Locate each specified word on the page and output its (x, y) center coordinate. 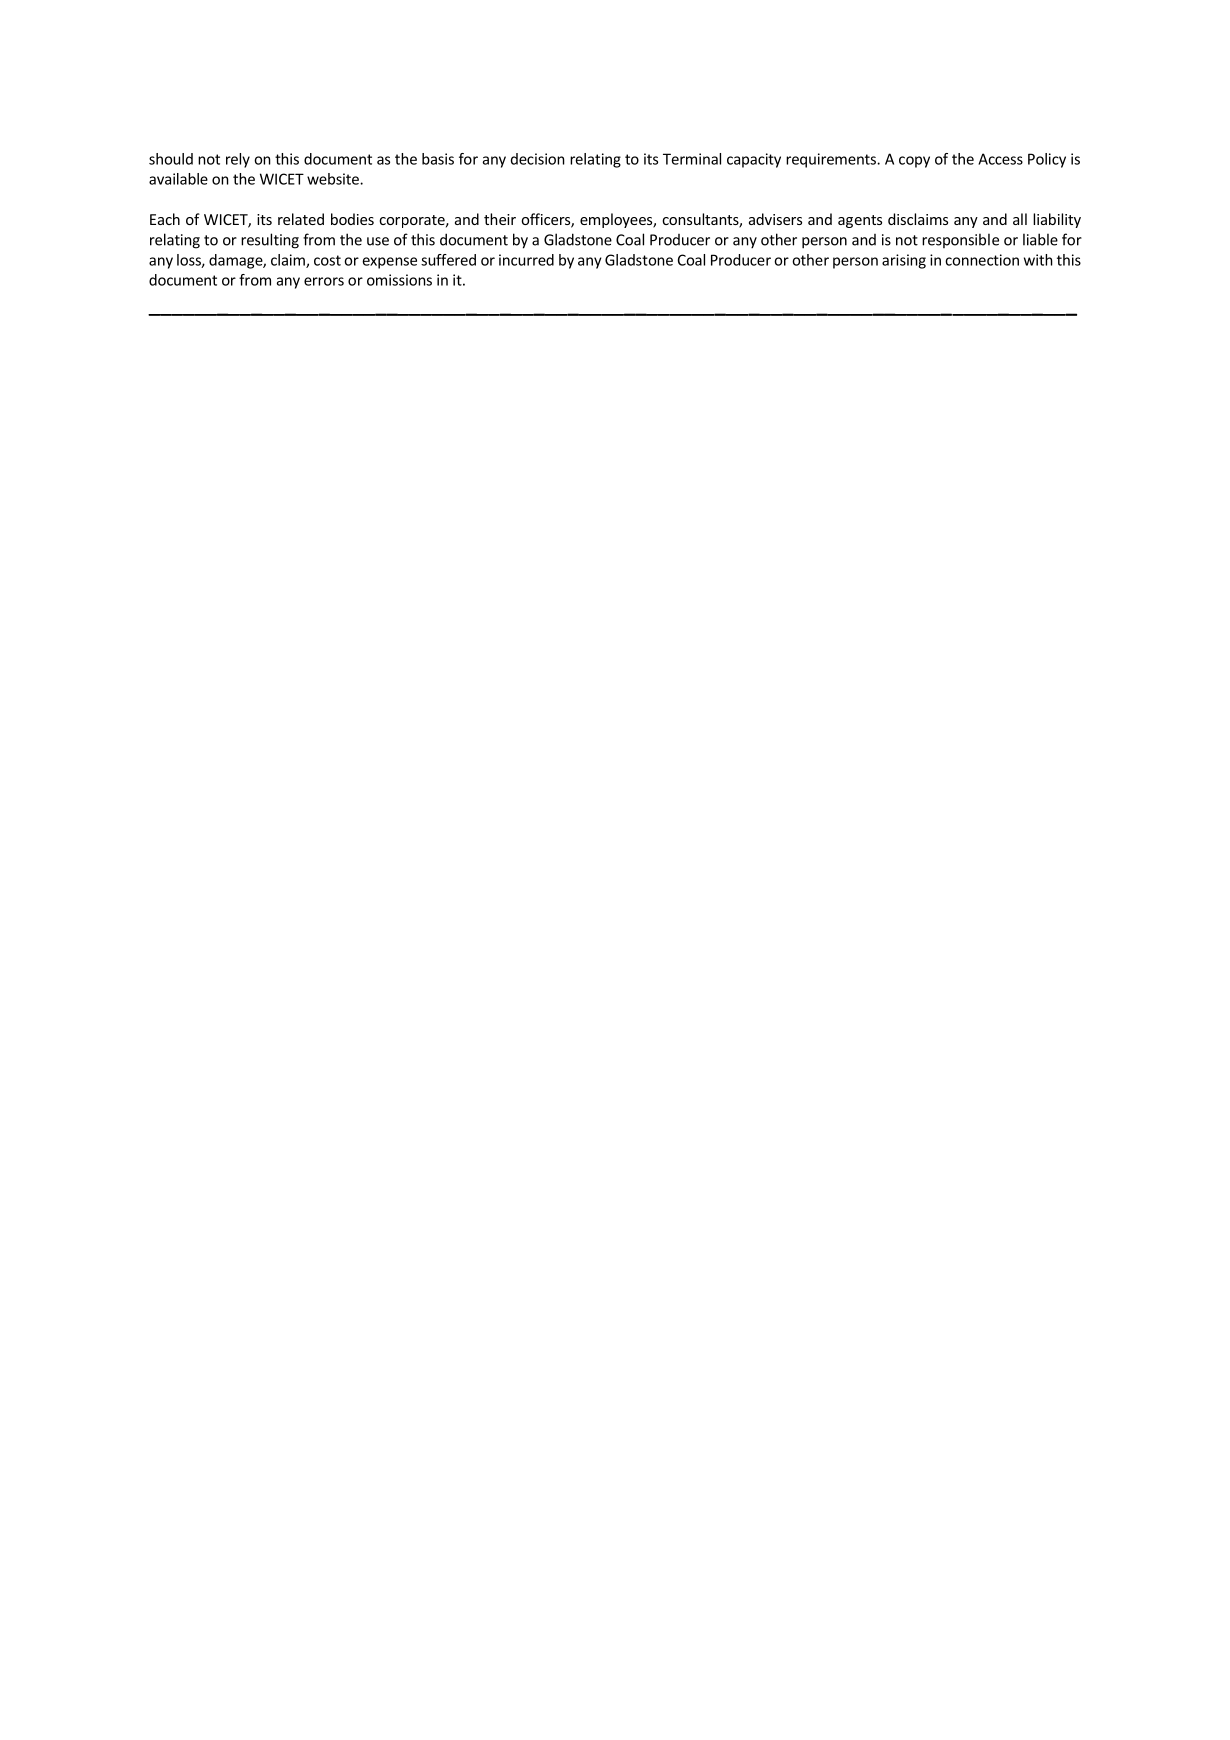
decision (538, 159)
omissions (399, 280)
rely (238, 160)
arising (904, 261)
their (500, 219)
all (1020, 219)
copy (914, 162)
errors (324, 281)
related (301, 219)
